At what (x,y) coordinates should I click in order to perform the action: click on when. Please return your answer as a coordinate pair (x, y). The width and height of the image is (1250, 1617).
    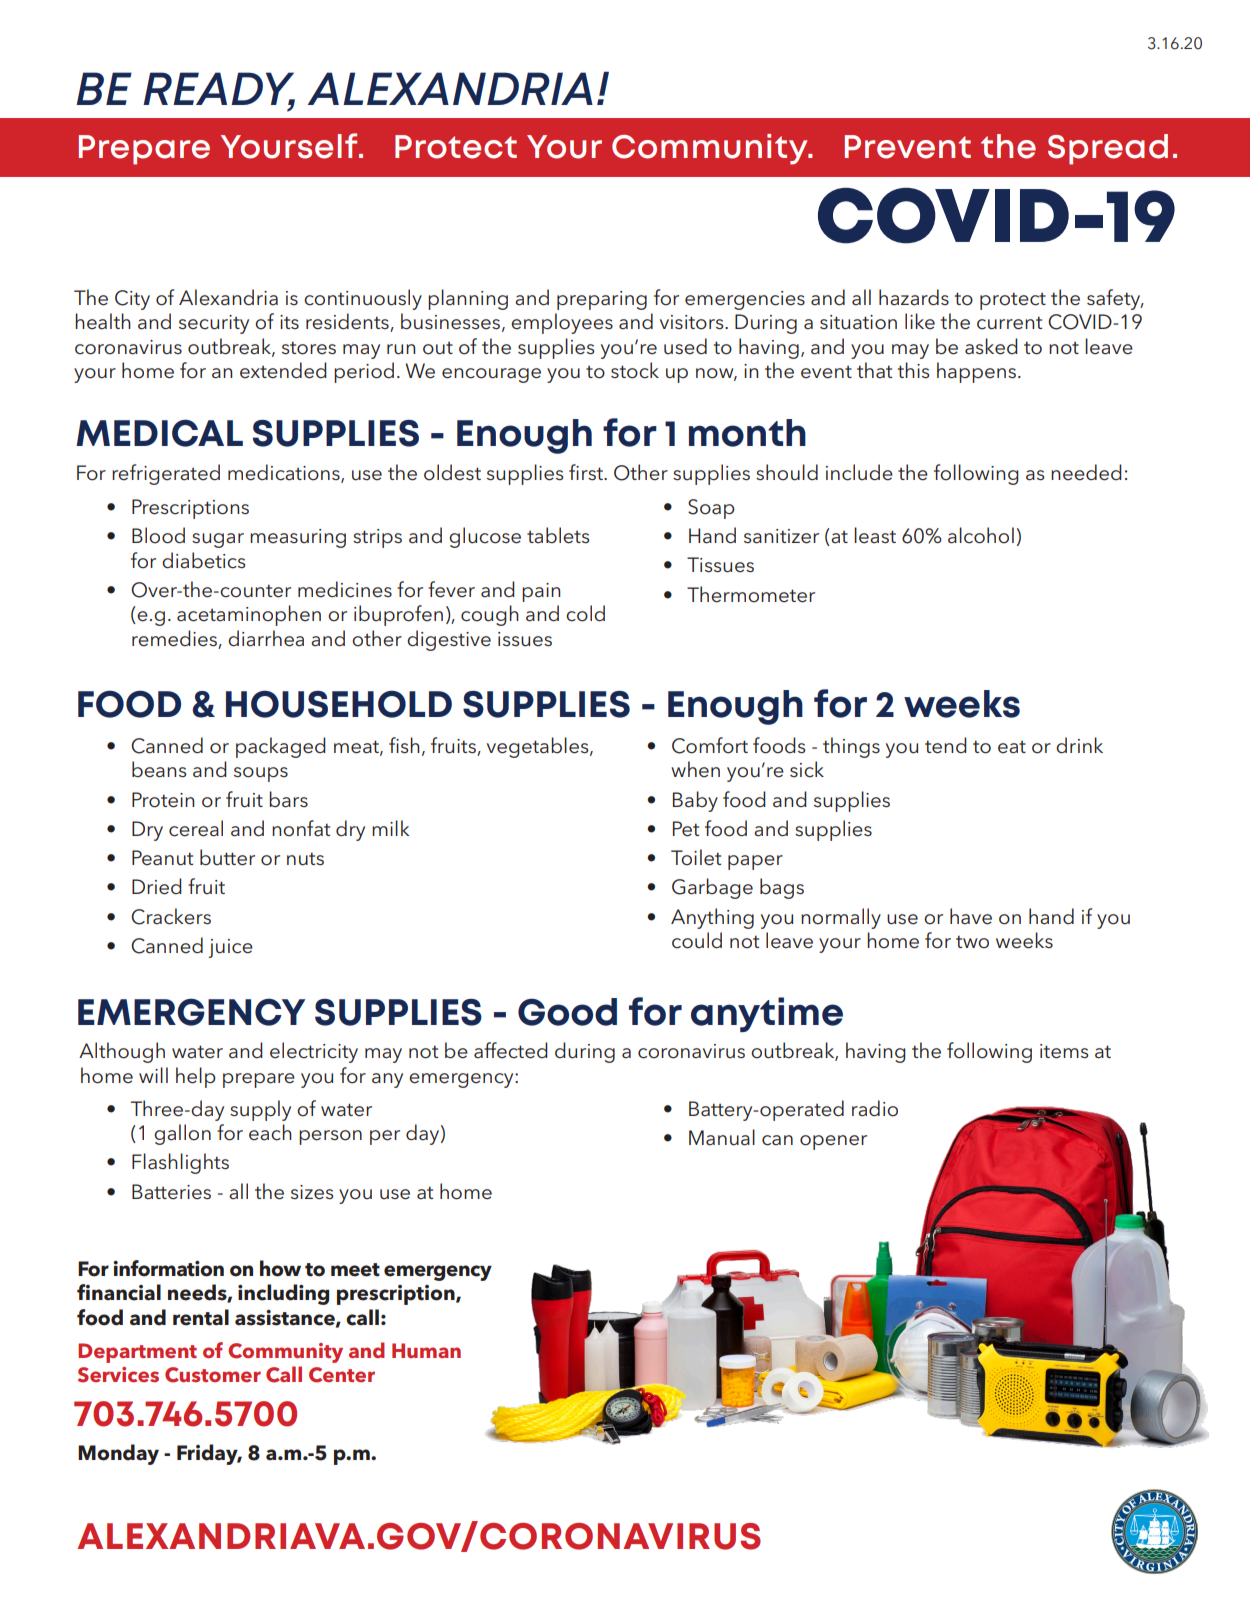
    Looking at the image, I should click on (695, 769).
